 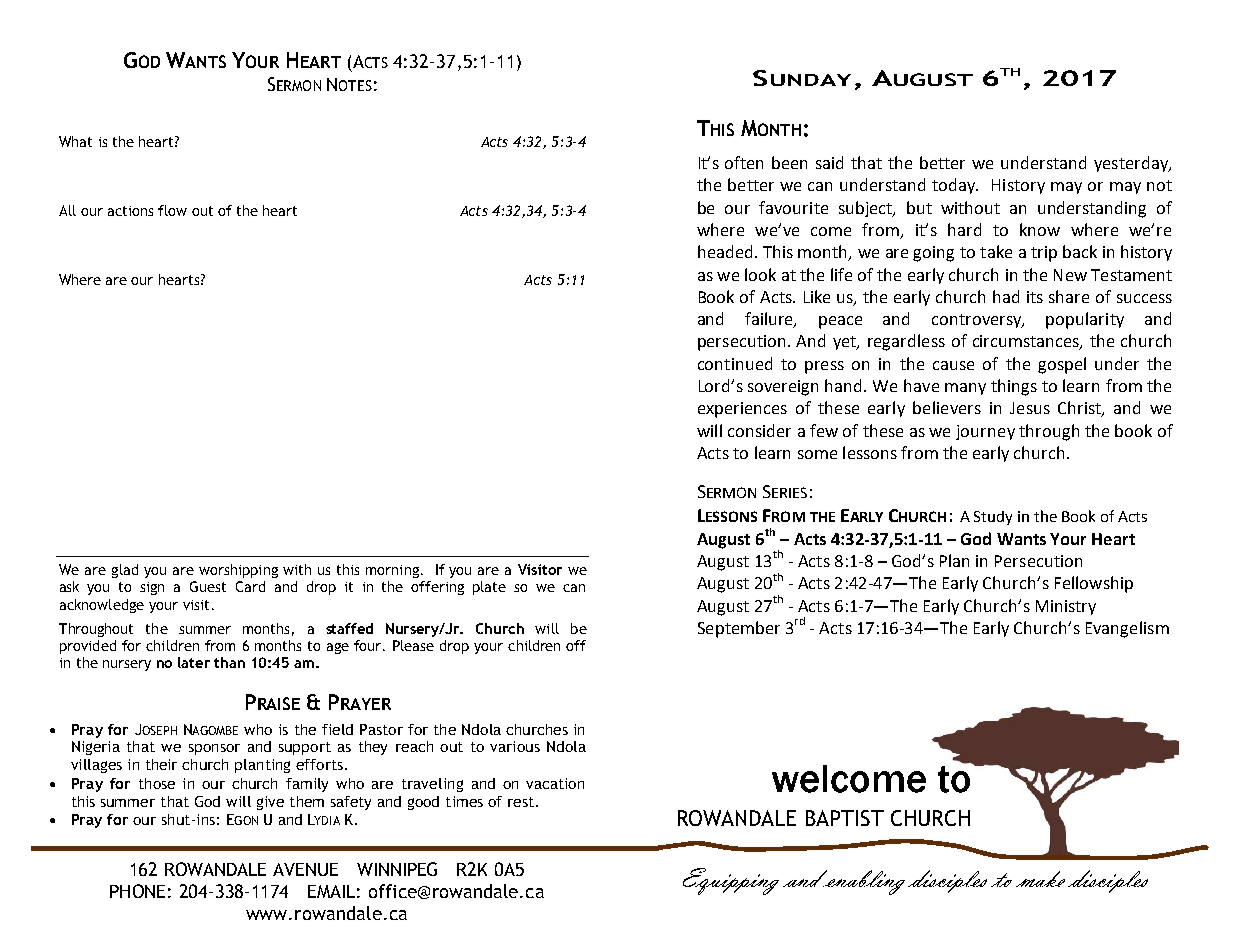 I want to click on PHONE, so click(x=137, y=891).
